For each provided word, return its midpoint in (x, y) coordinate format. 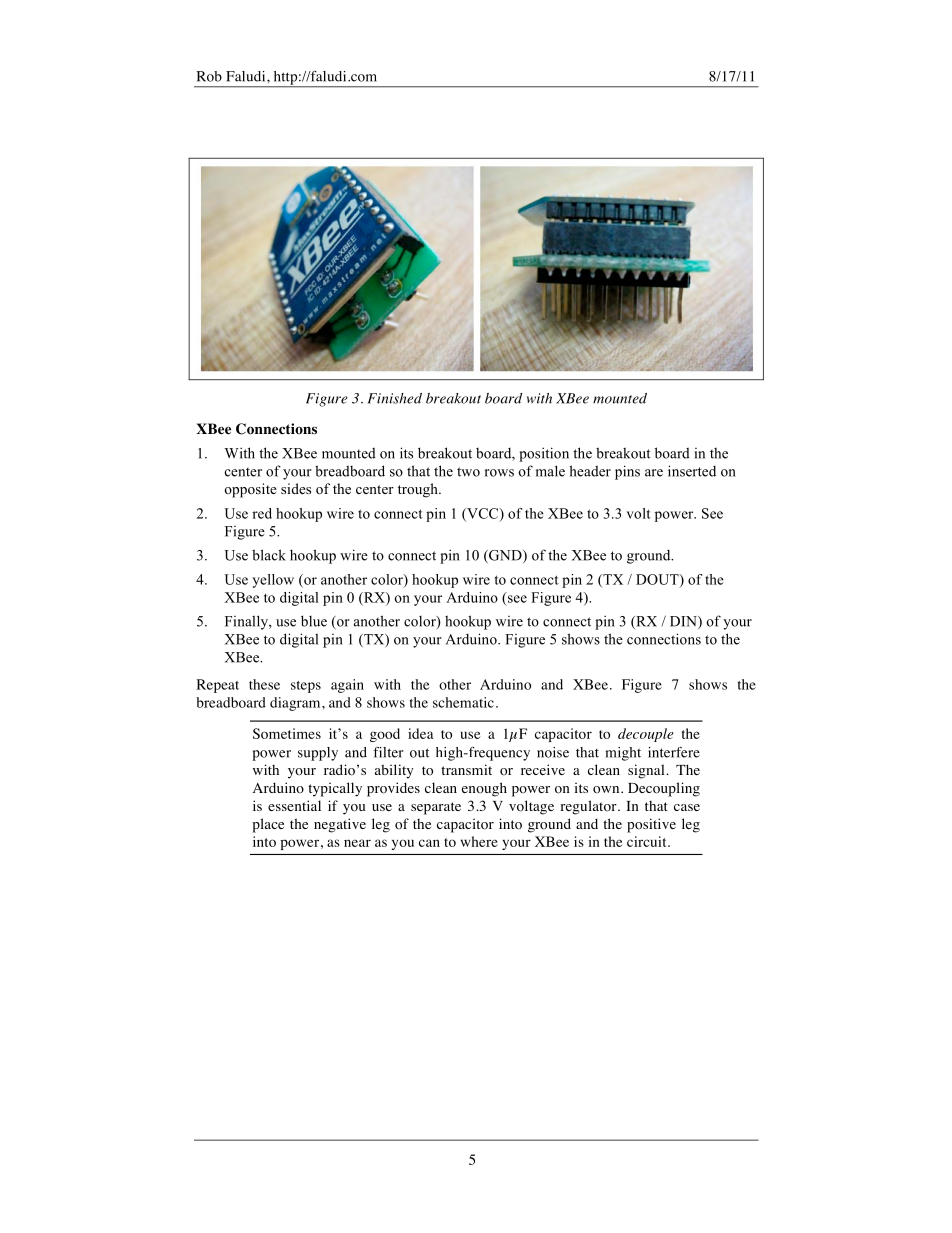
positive (651, 825)
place (268, 825)
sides (296, 488)
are (654, 473)
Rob (209, 76)
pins (627, 472)
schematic (463, 702)
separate (436, 808)
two (468, 472)
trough (419, 490)
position (544, 454)
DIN (684, 622)
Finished (395, 398)
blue (314, 621)
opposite (250, 490)
